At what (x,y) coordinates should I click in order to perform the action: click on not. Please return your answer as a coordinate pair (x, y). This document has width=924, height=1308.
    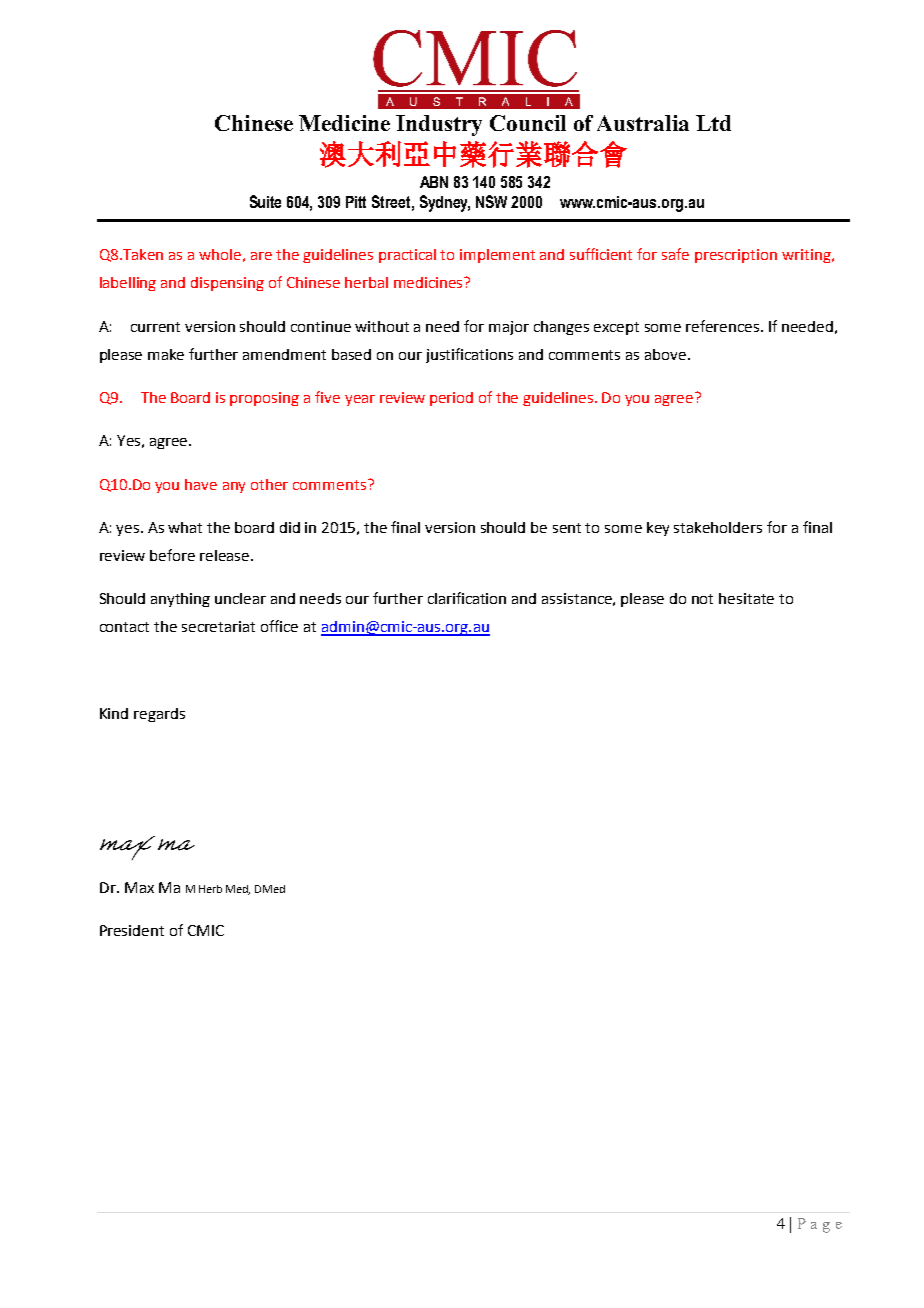
    Looking at the image, I should click on (702, 599).
